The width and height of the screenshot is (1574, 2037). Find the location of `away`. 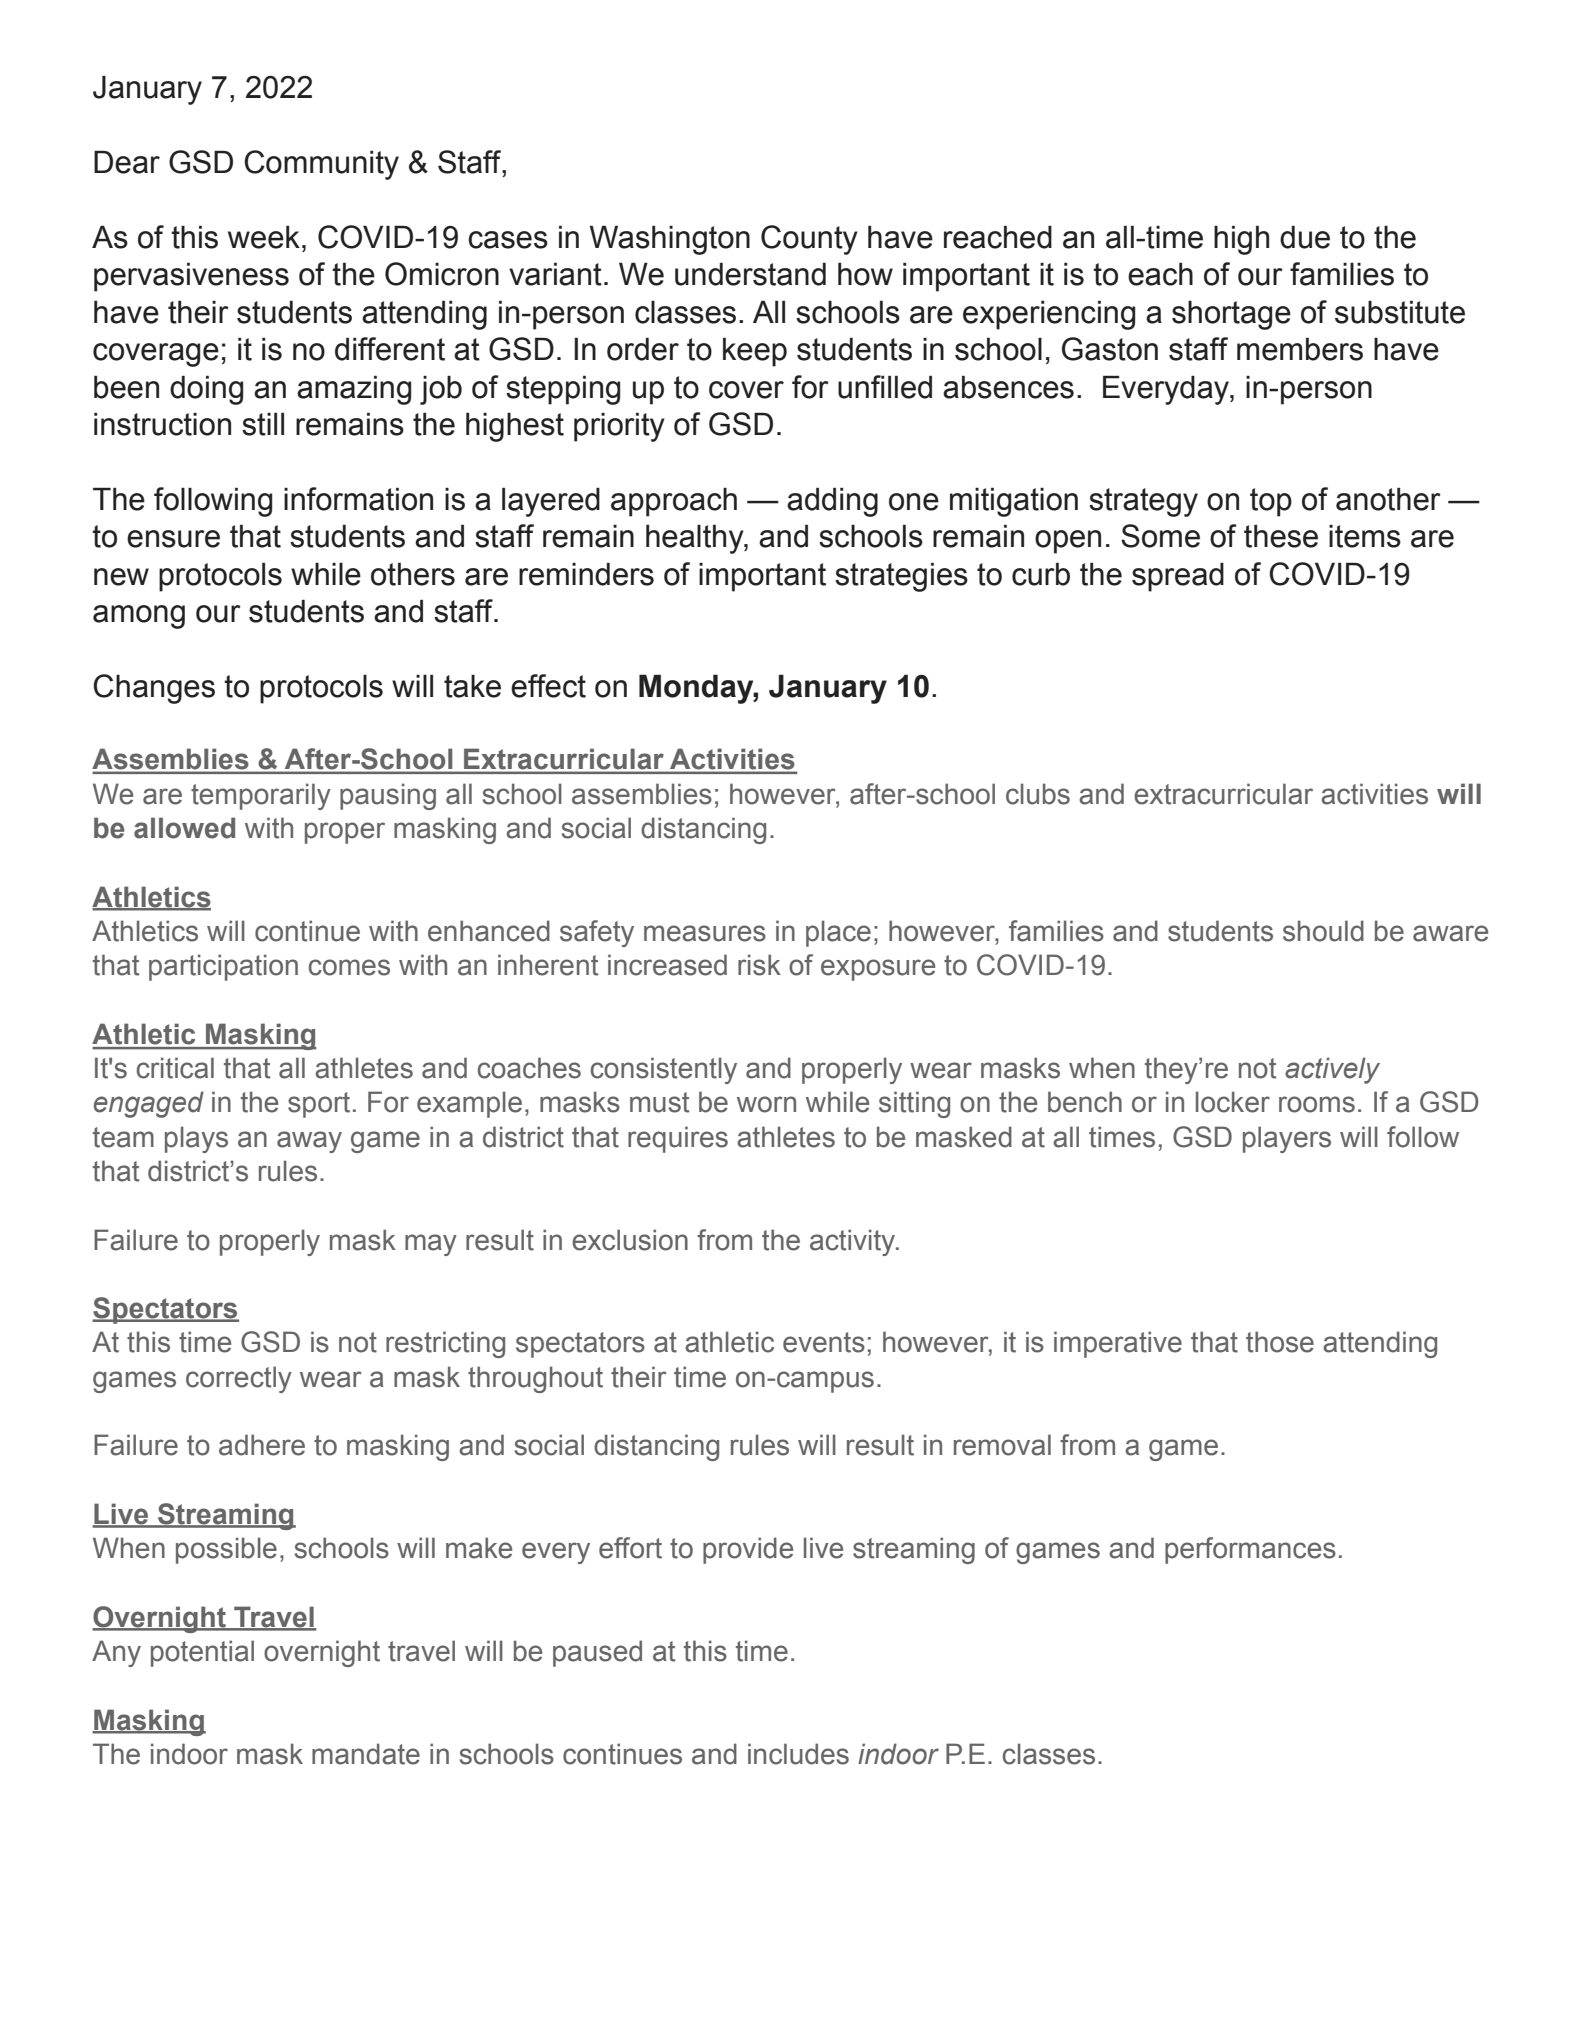

away is located at coordinates (309, 1142).
